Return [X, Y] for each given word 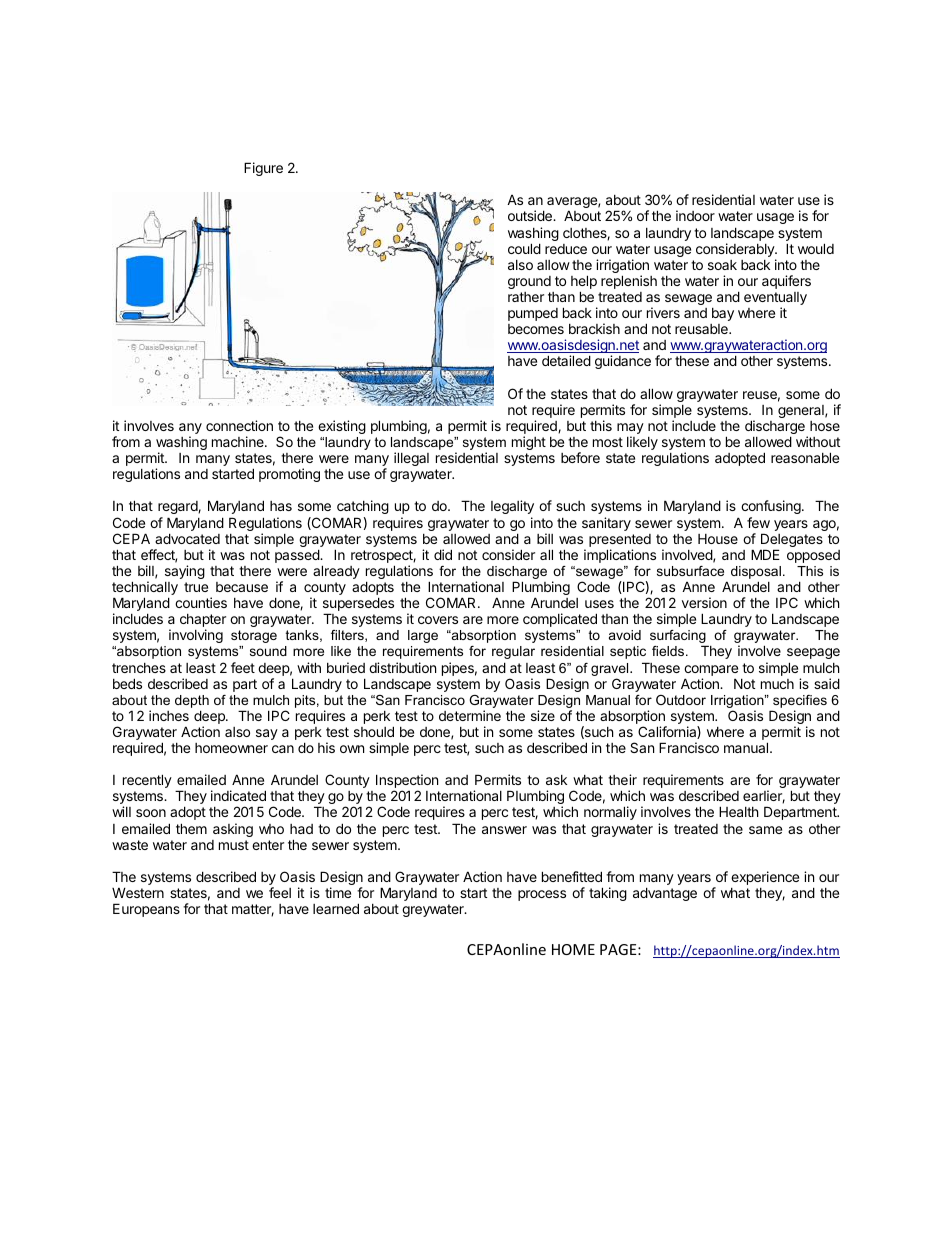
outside [531, 215]
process [542, 895]
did [443, 554]
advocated [187, 538]
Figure [263, 169]
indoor [695, 215]
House [718, 539]
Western [138, 893]
